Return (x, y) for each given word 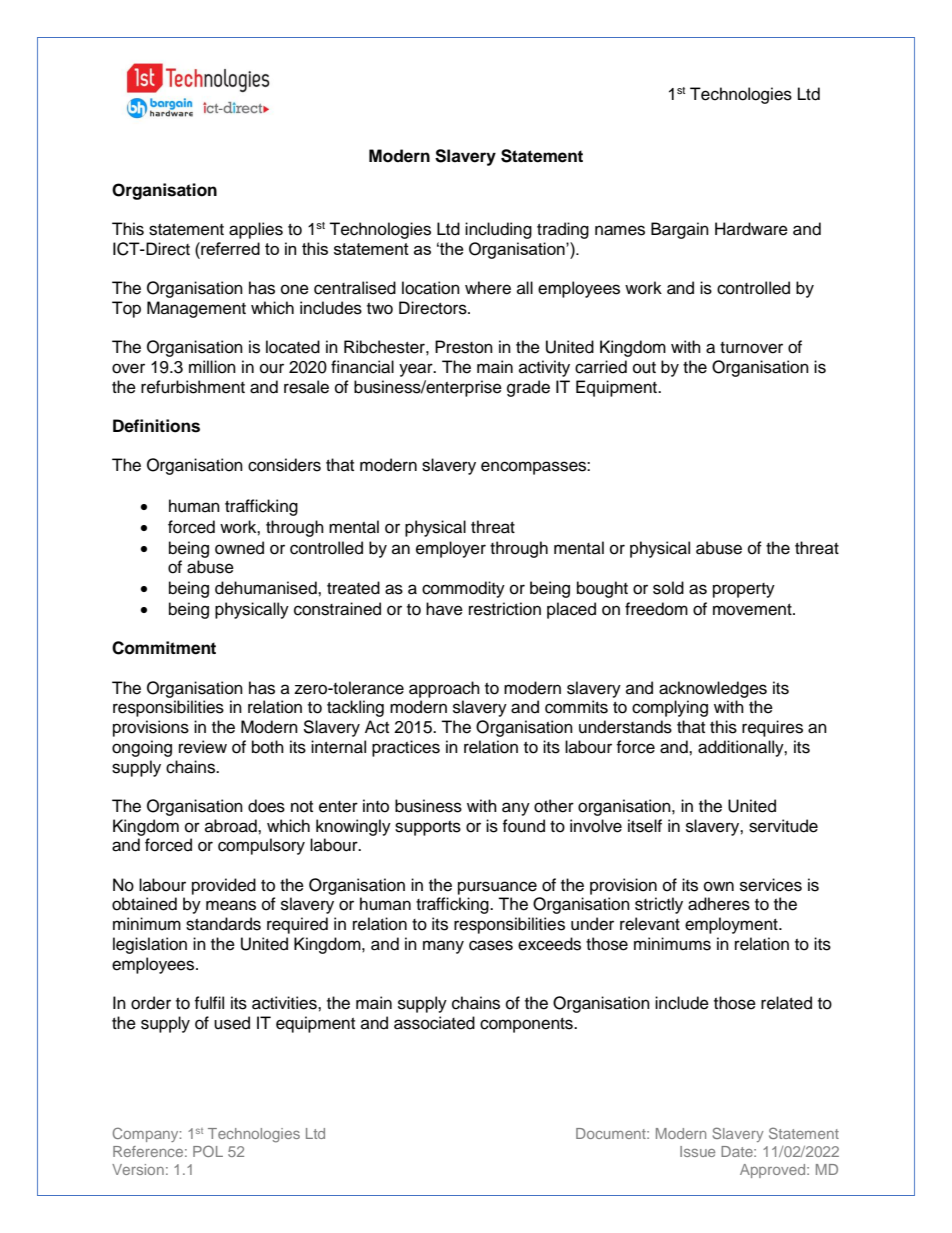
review (203, 747)
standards (223, 924)
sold (668, 588)
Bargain (680, 230)
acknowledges (713, 689)
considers (284, 465)
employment (732, 925)
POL (208, 1151)
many (443, 947)
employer (451, 549)
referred (229, 248)
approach (444, 689)
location (431, 288)
